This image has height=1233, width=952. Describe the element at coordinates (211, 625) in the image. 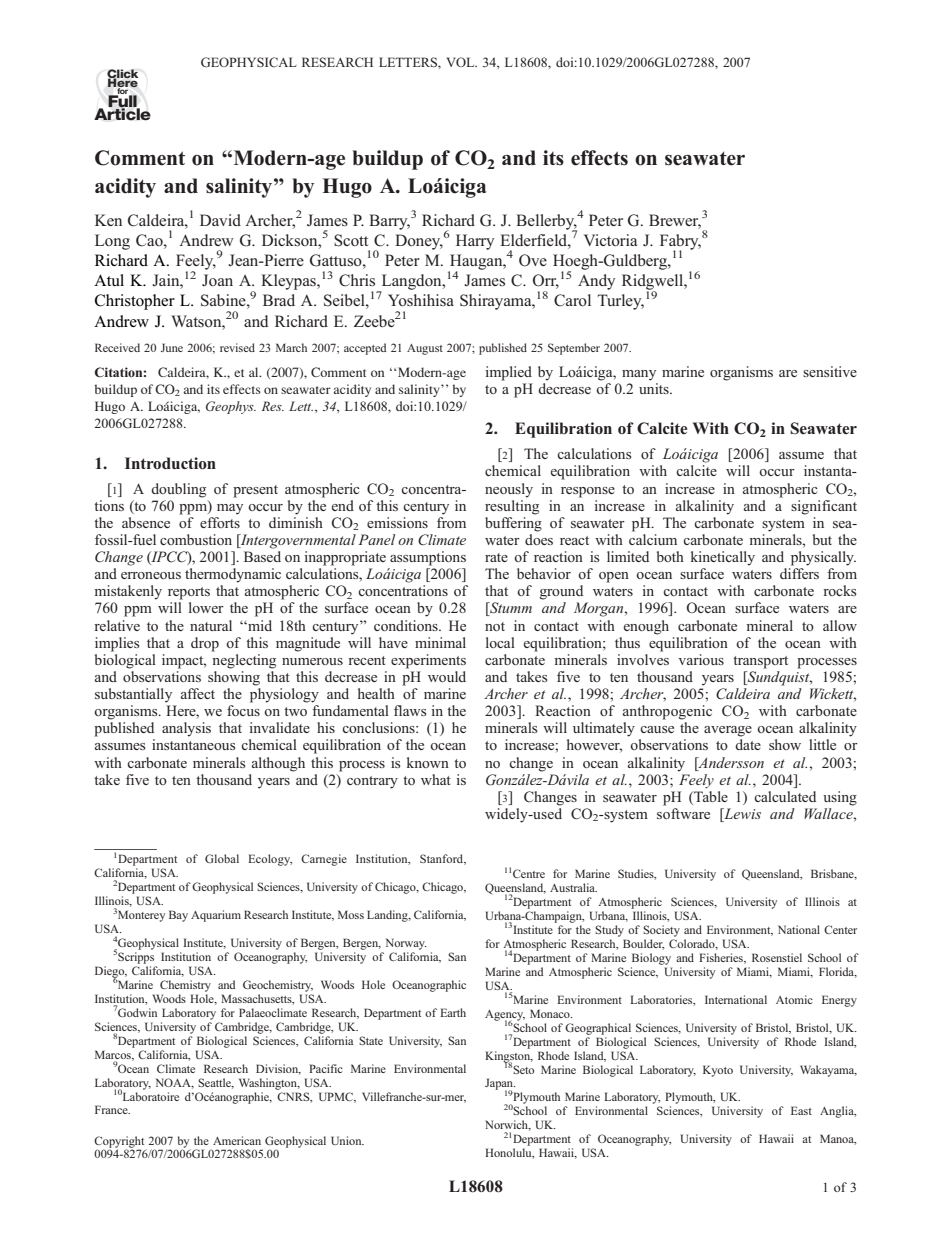

I see `natural` at that location.
